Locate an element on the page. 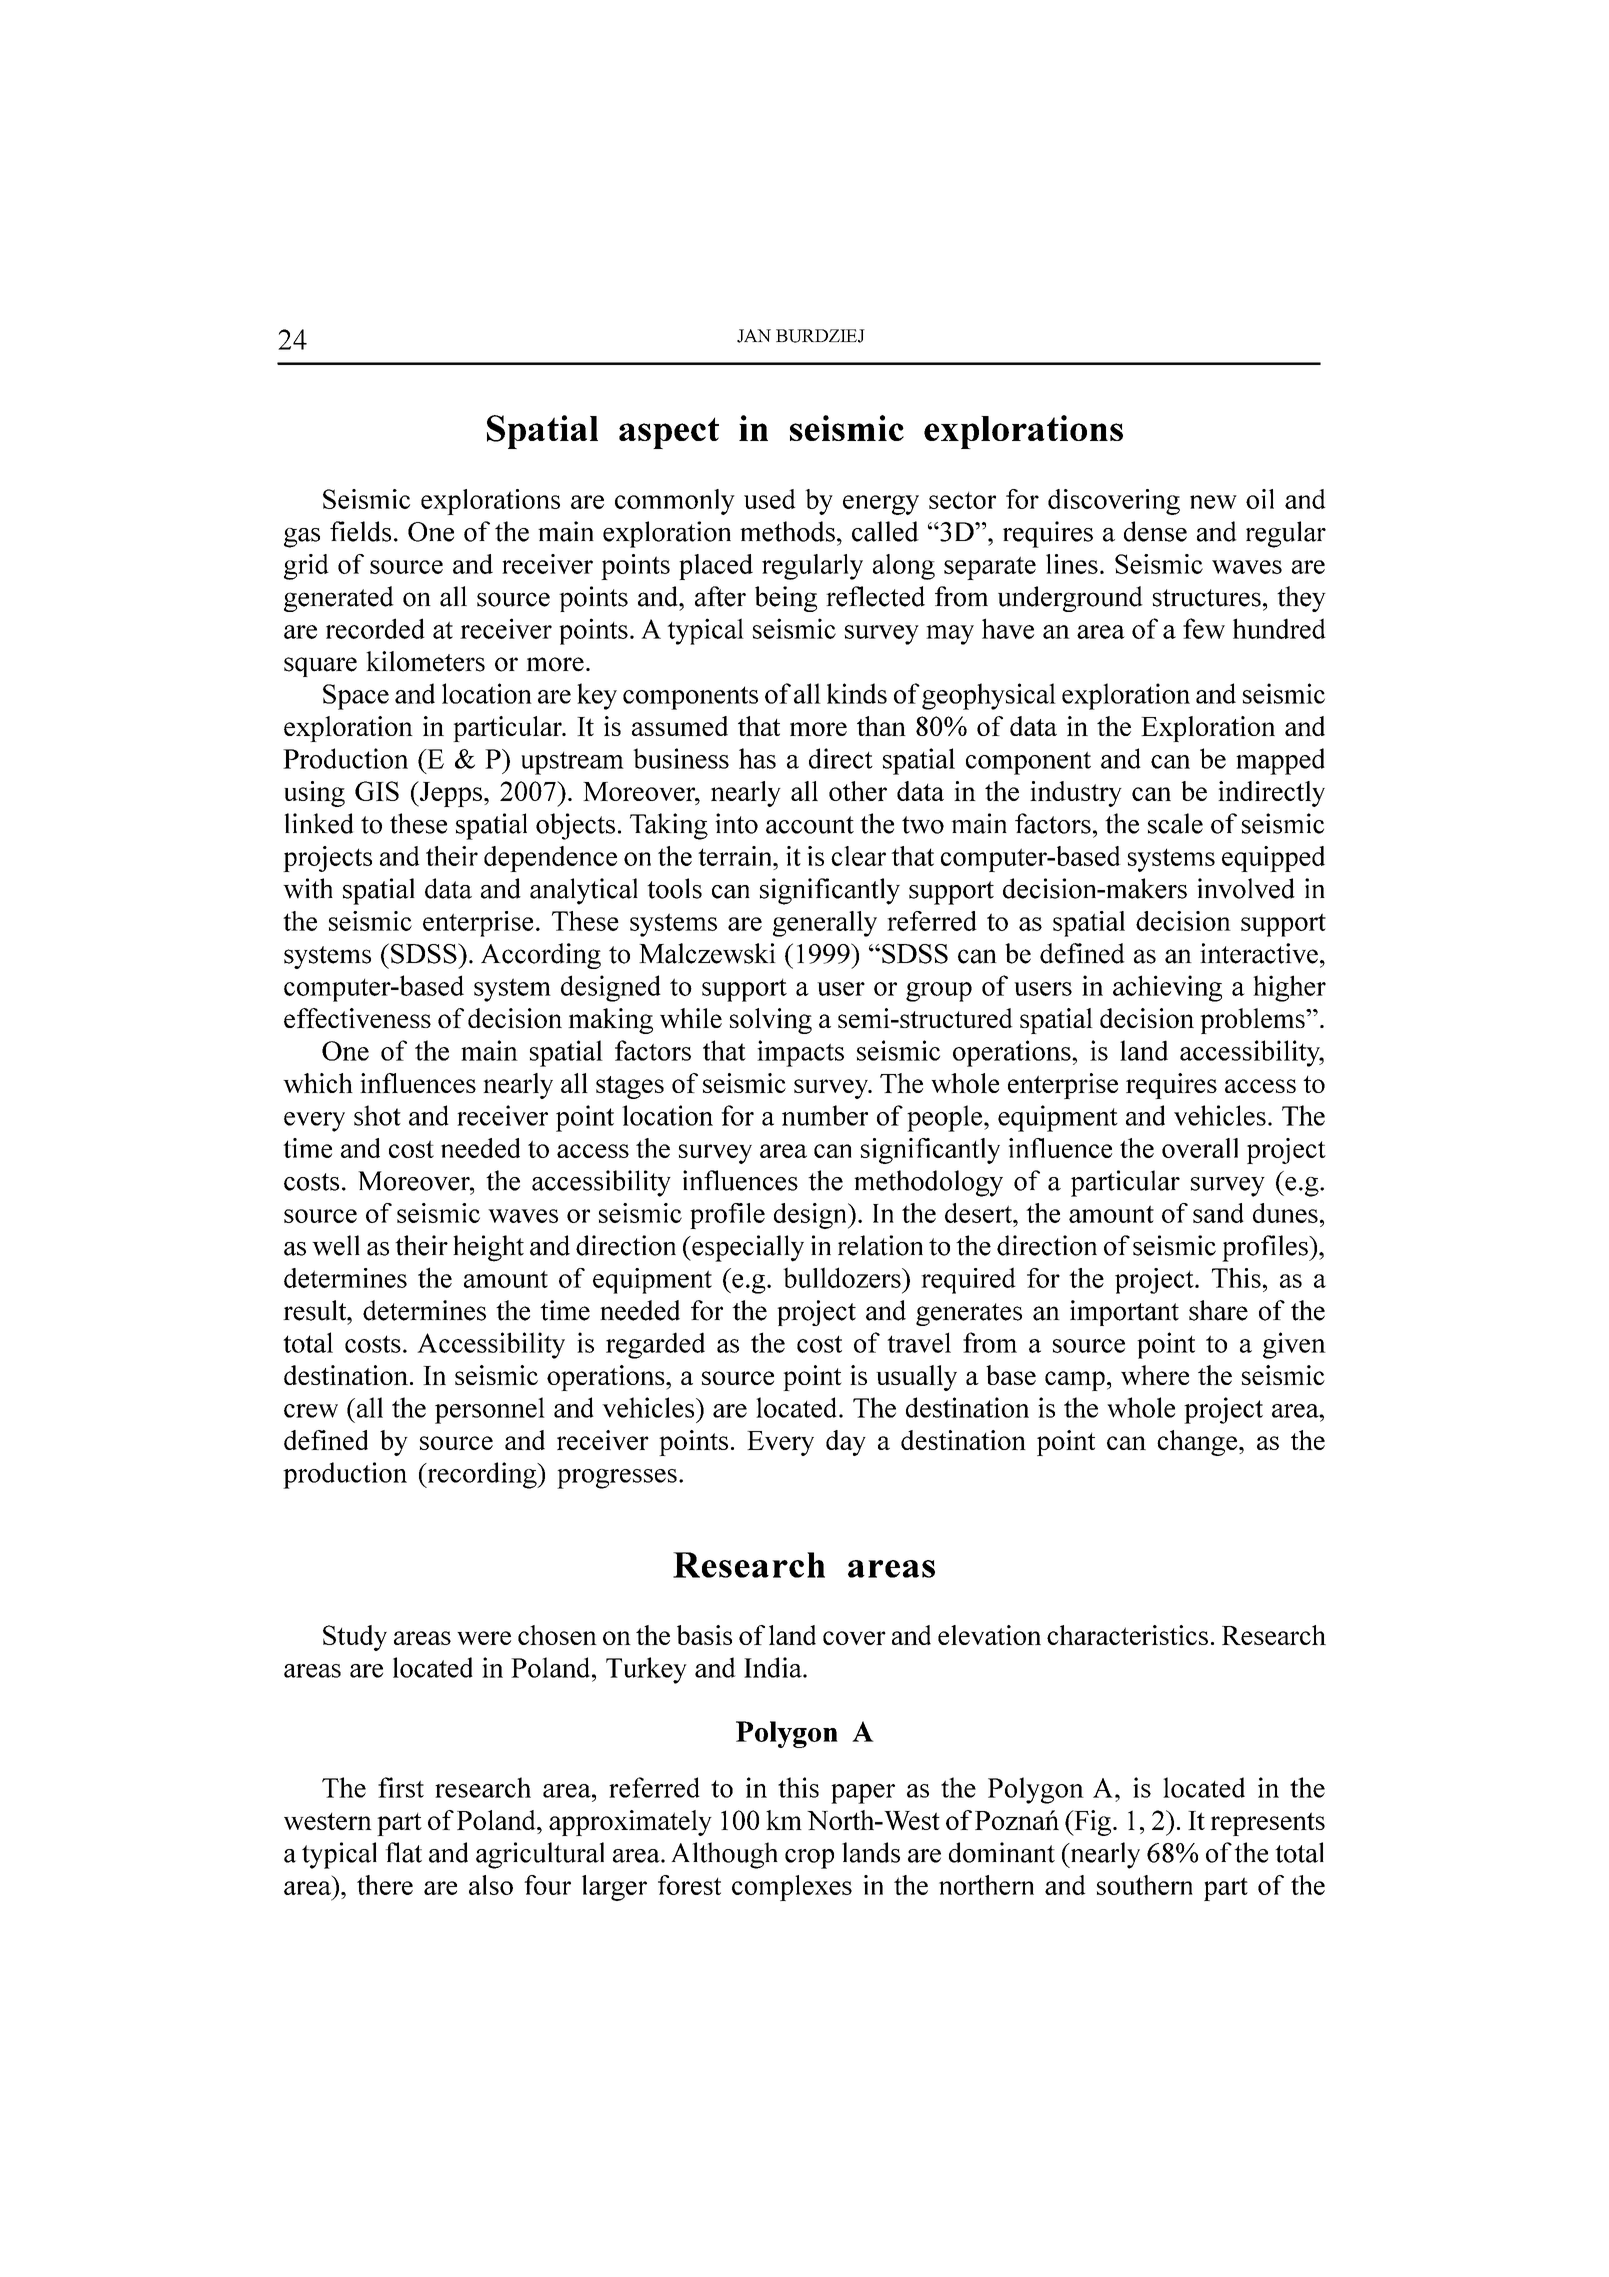 This image has height=2277, width=1609. flat is located at coordinates (403, 1852).
